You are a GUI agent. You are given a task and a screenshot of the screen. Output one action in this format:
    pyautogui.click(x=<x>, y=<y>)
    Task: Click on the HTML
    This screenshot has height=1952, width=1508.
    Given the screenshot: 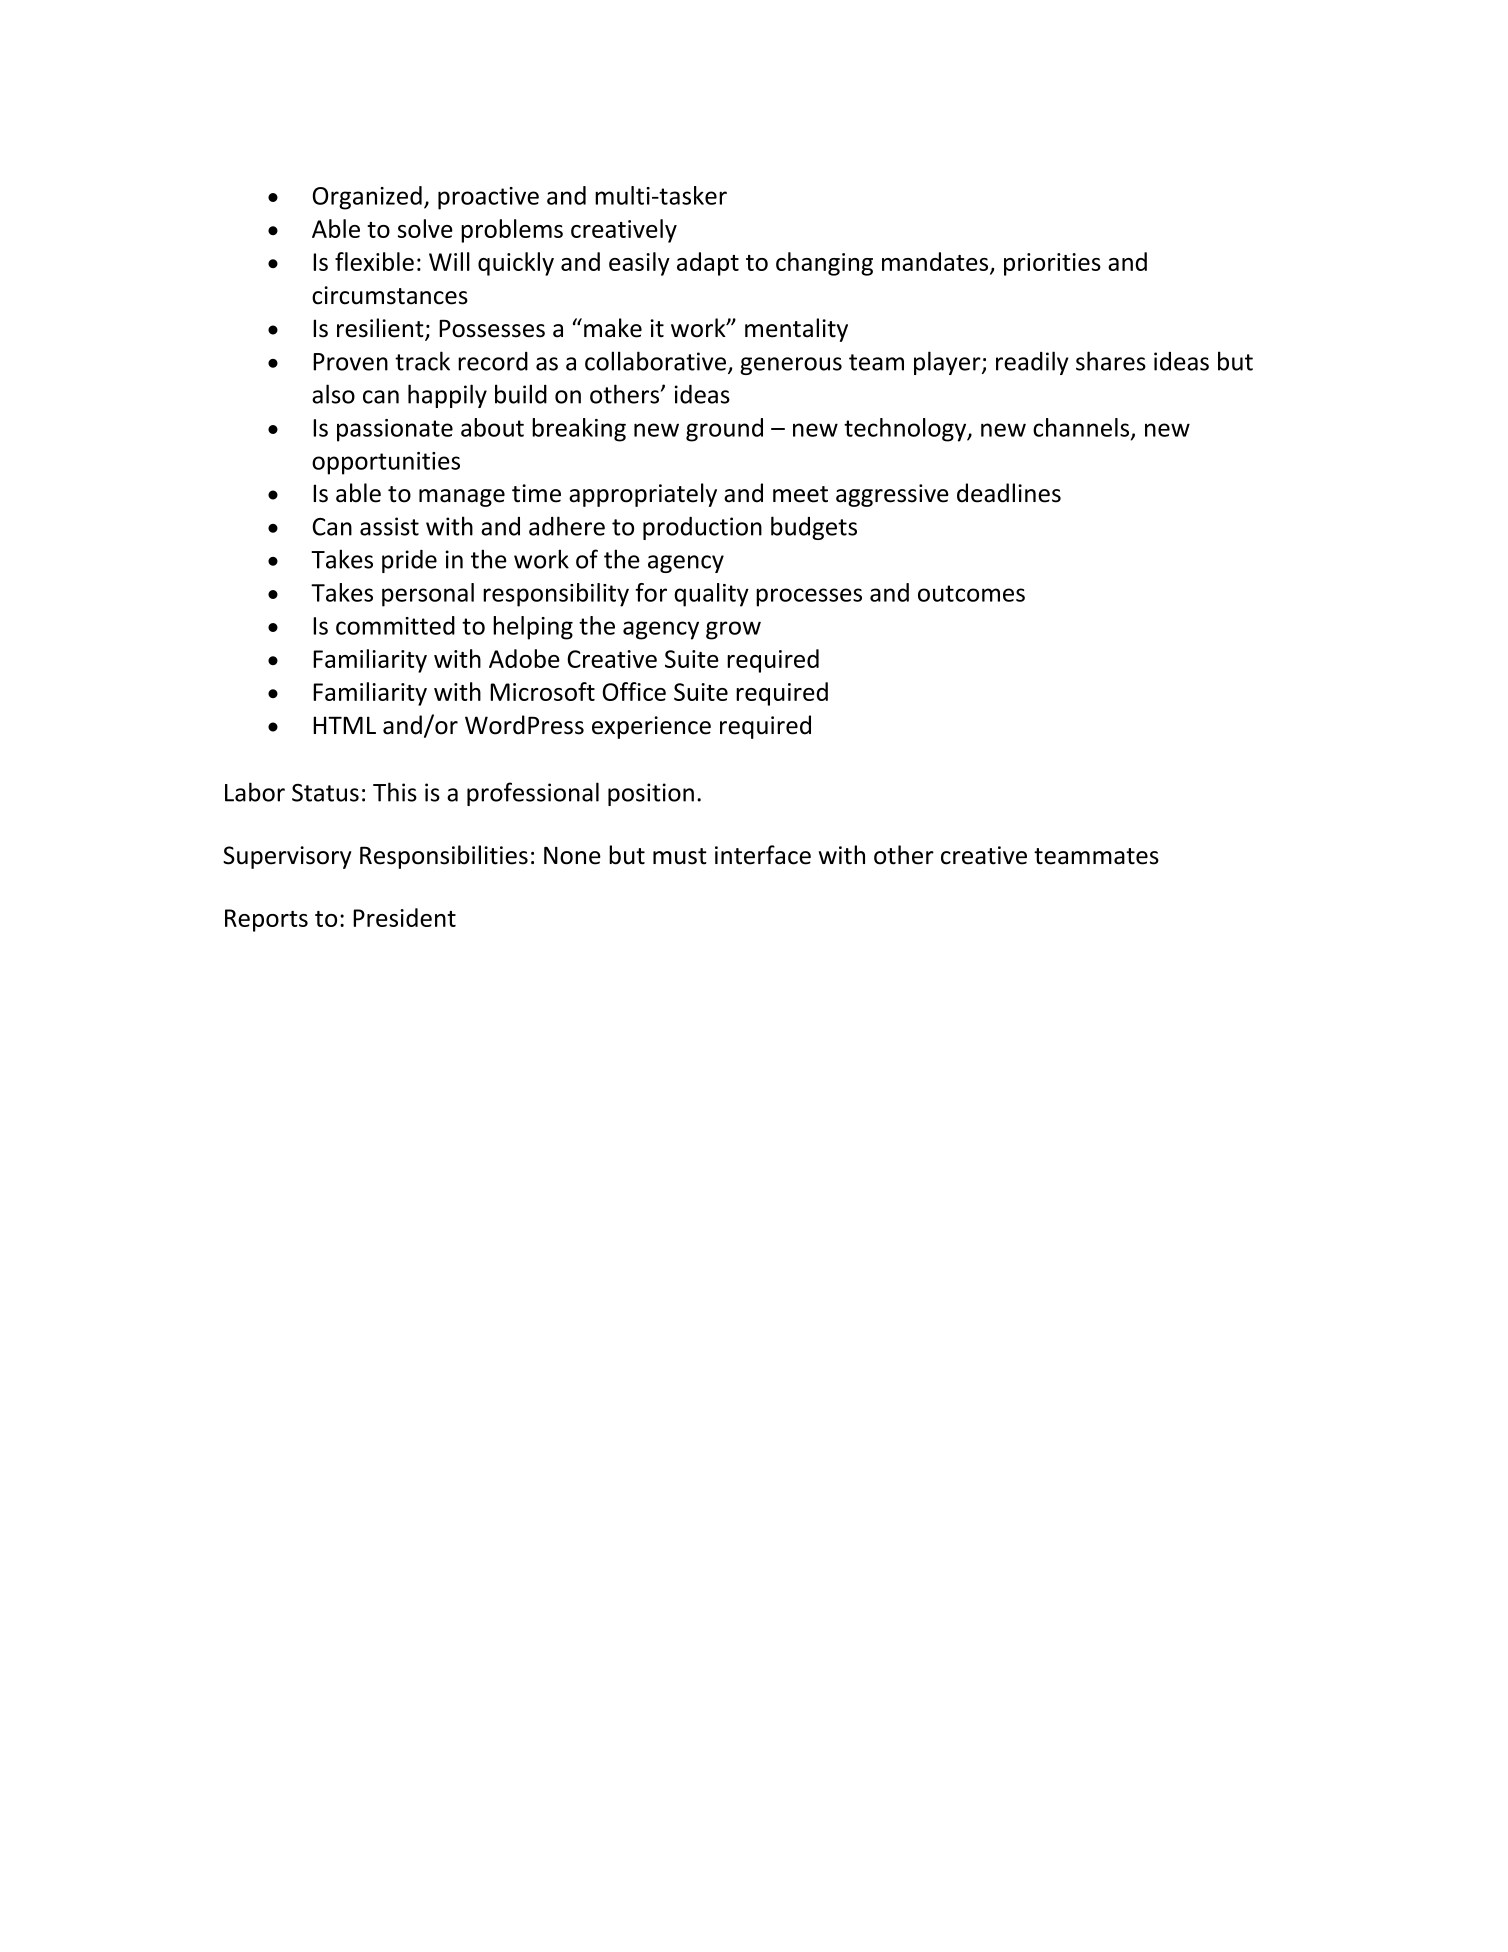 What is the action you would take?
    pyautogui.click(x=344, y=725)
